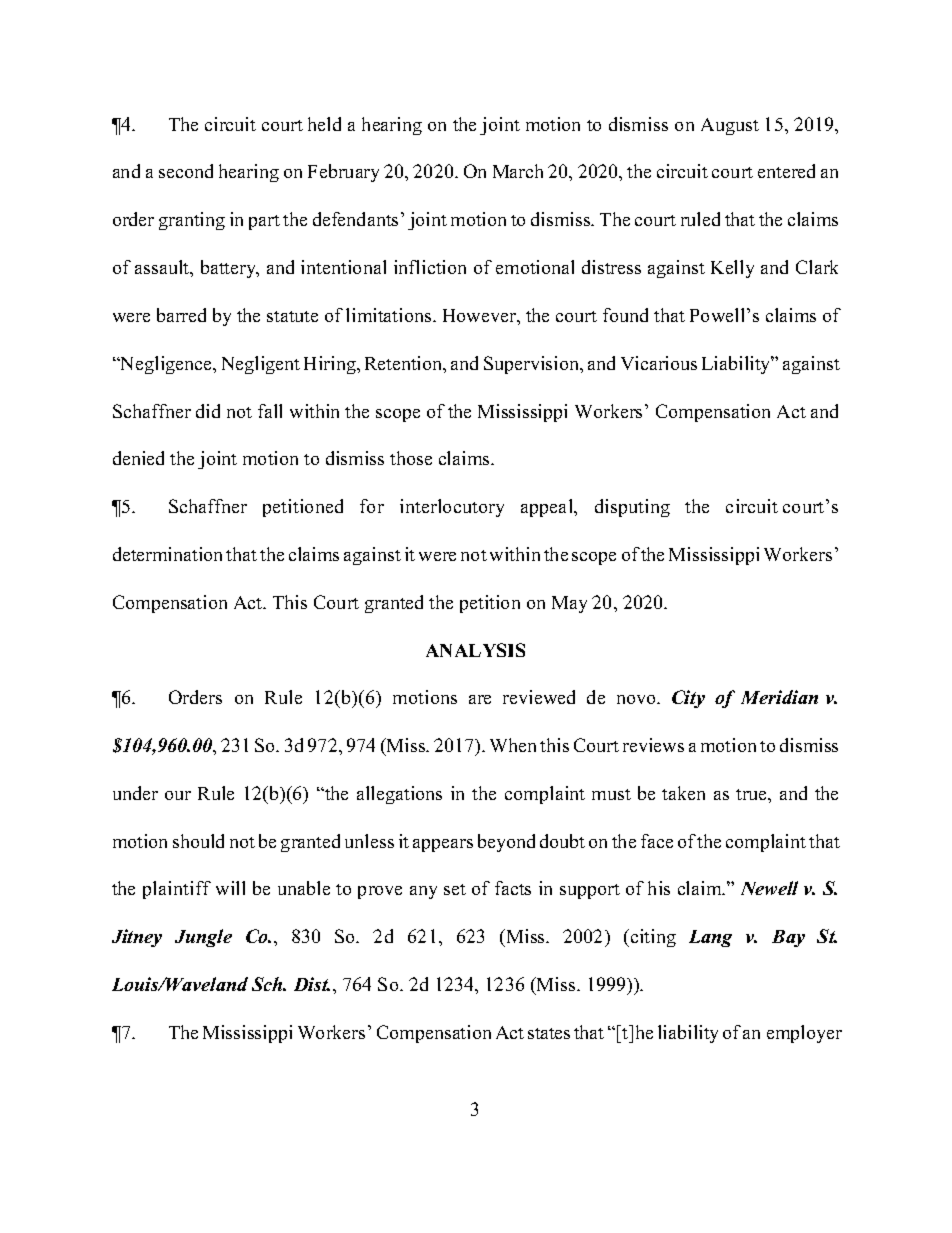  Describe the element at coordinates (518, 171) in the page. I see `March` at that location.
